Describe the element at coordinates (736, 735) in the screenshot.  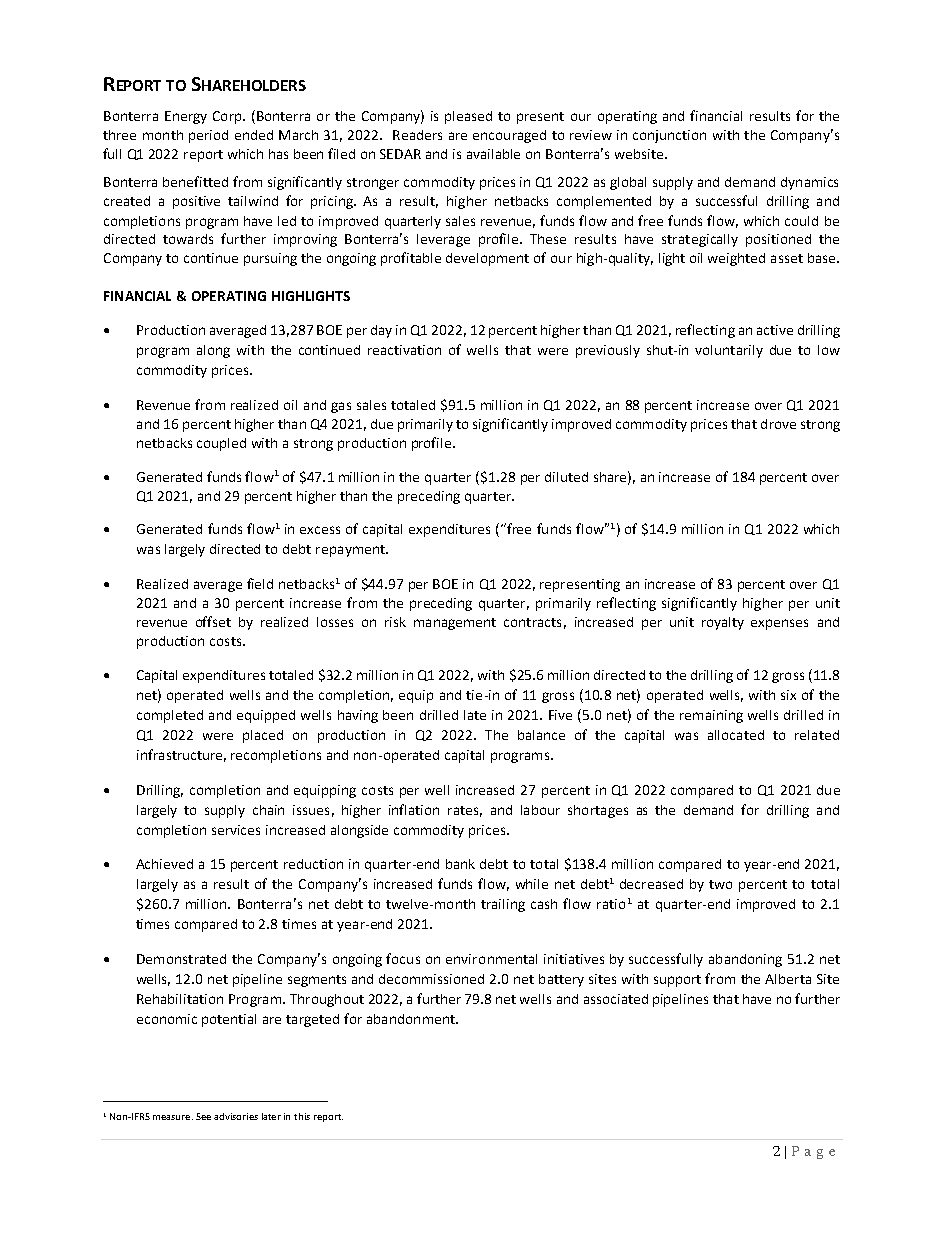
I see `allocated` at that location.
